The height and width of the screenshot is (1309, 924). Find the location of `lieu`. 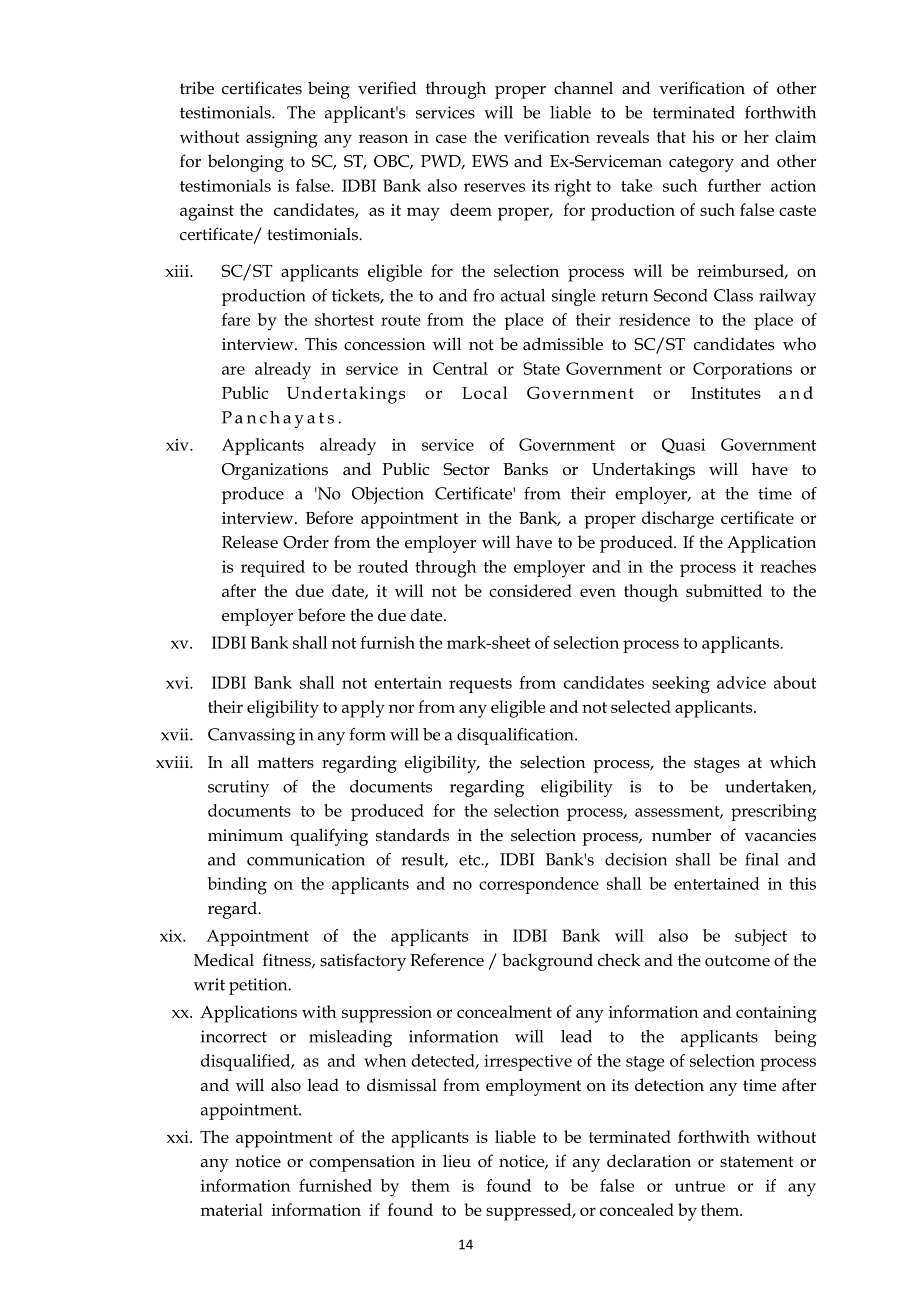

lieu is located at coordinates (457, 1161).
